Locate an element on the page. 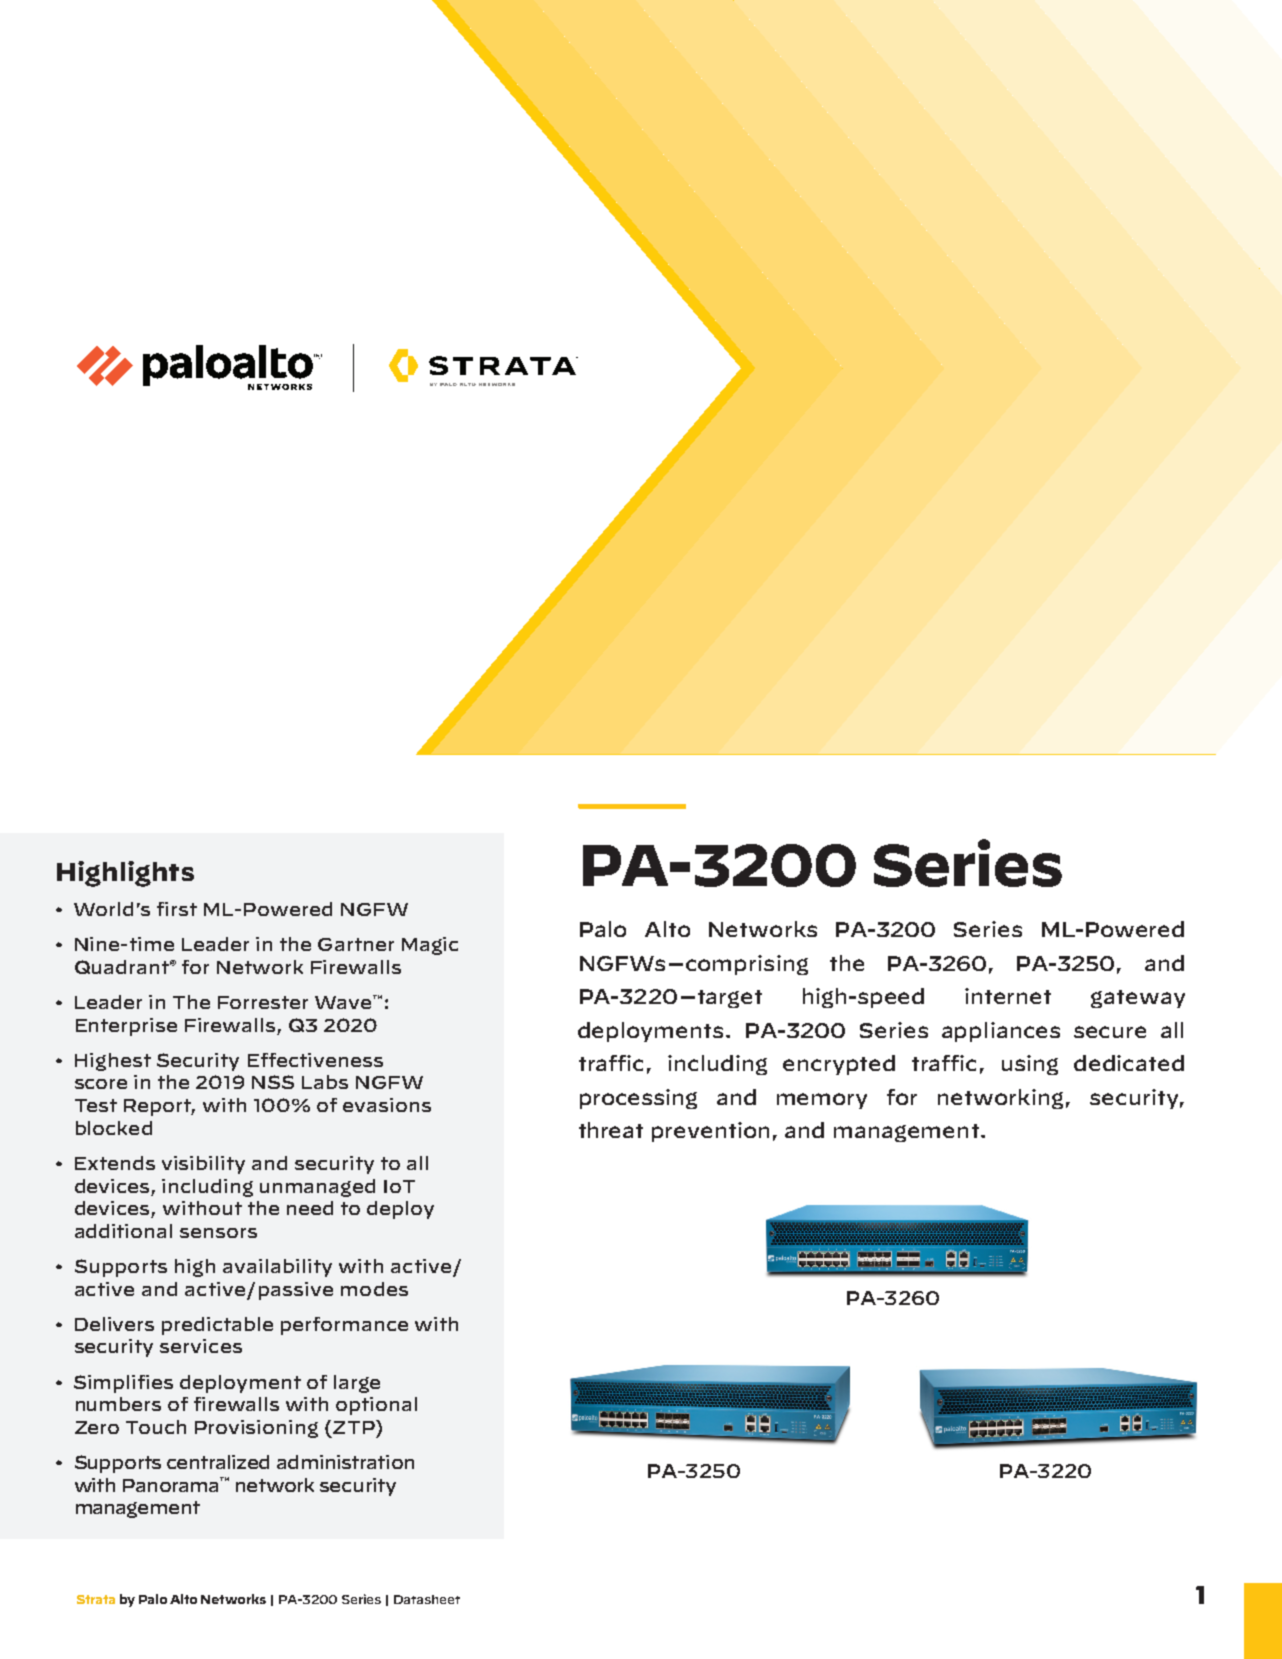 The image size is (1282, 1659). Magic is located at coordinates (430, 946).
